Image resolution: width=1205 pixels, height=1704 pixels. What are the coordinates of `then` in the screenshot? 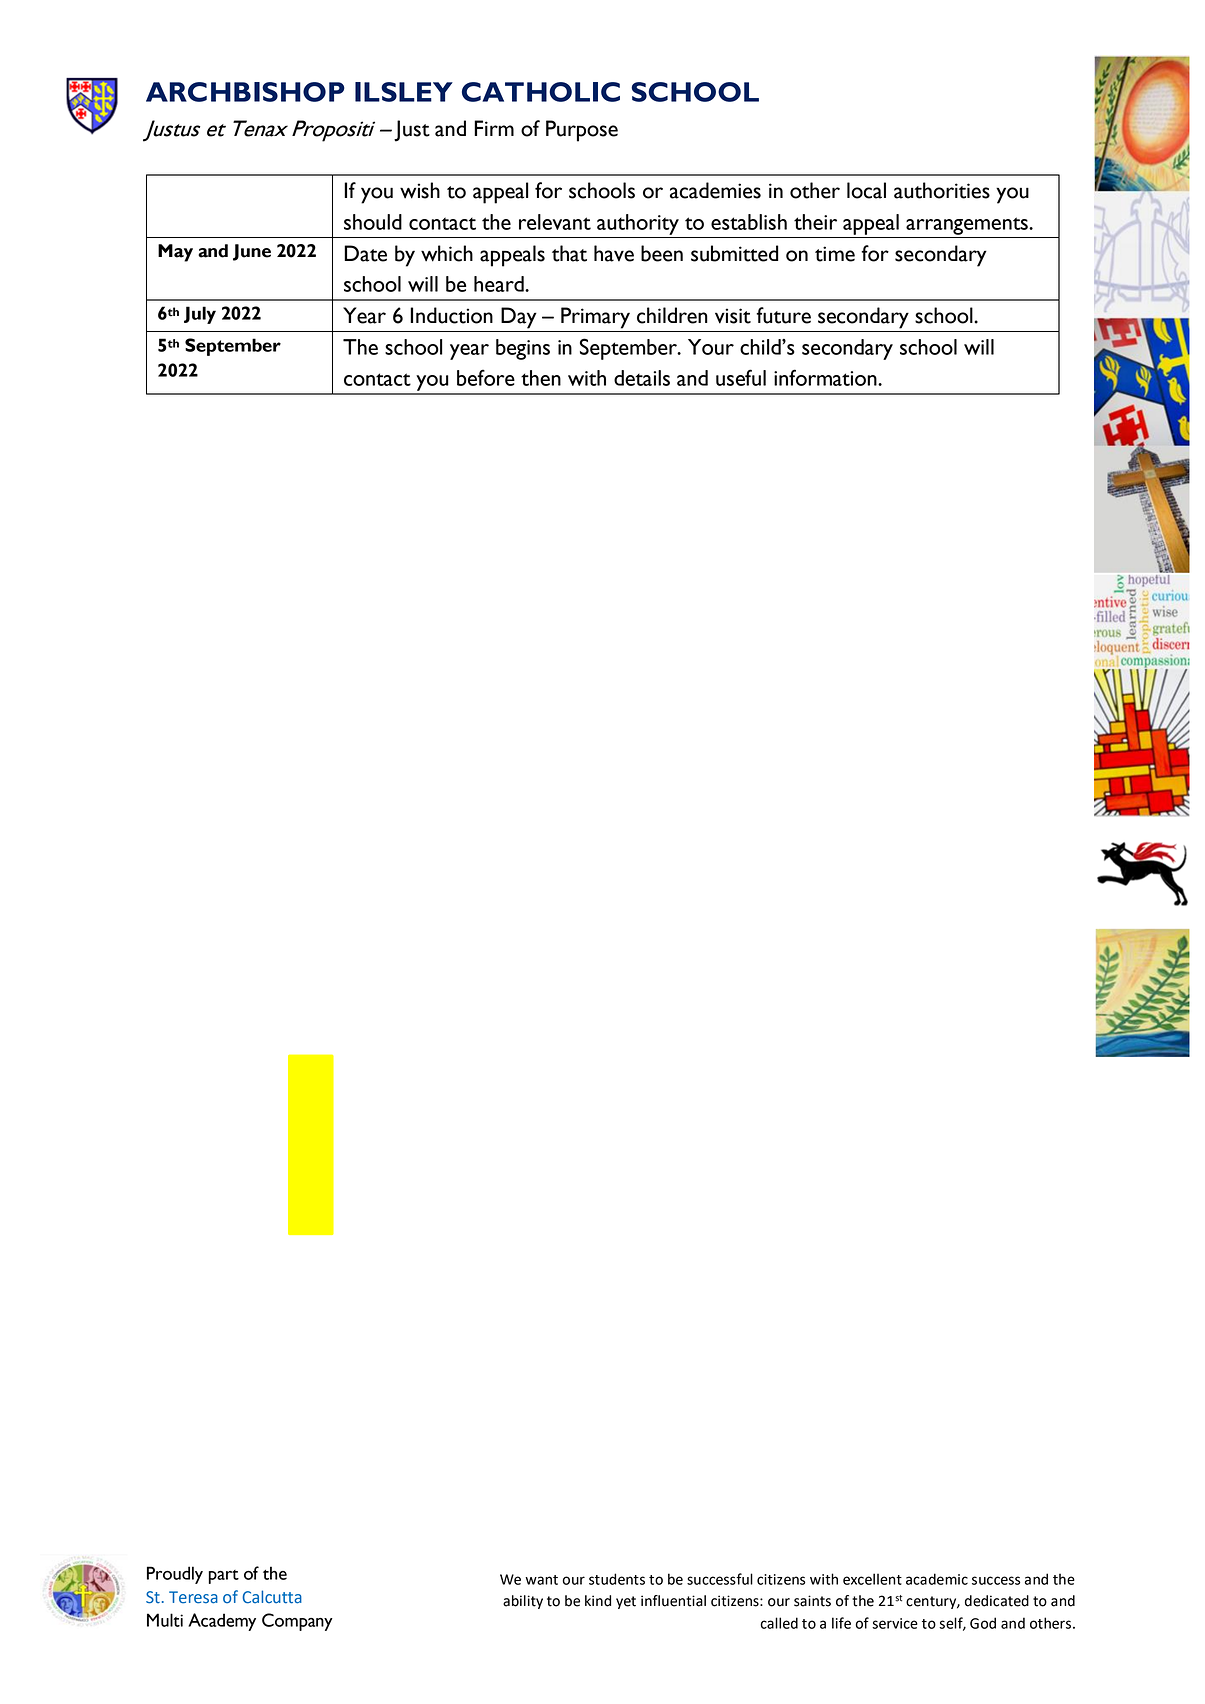 It's located at (541, 378).
